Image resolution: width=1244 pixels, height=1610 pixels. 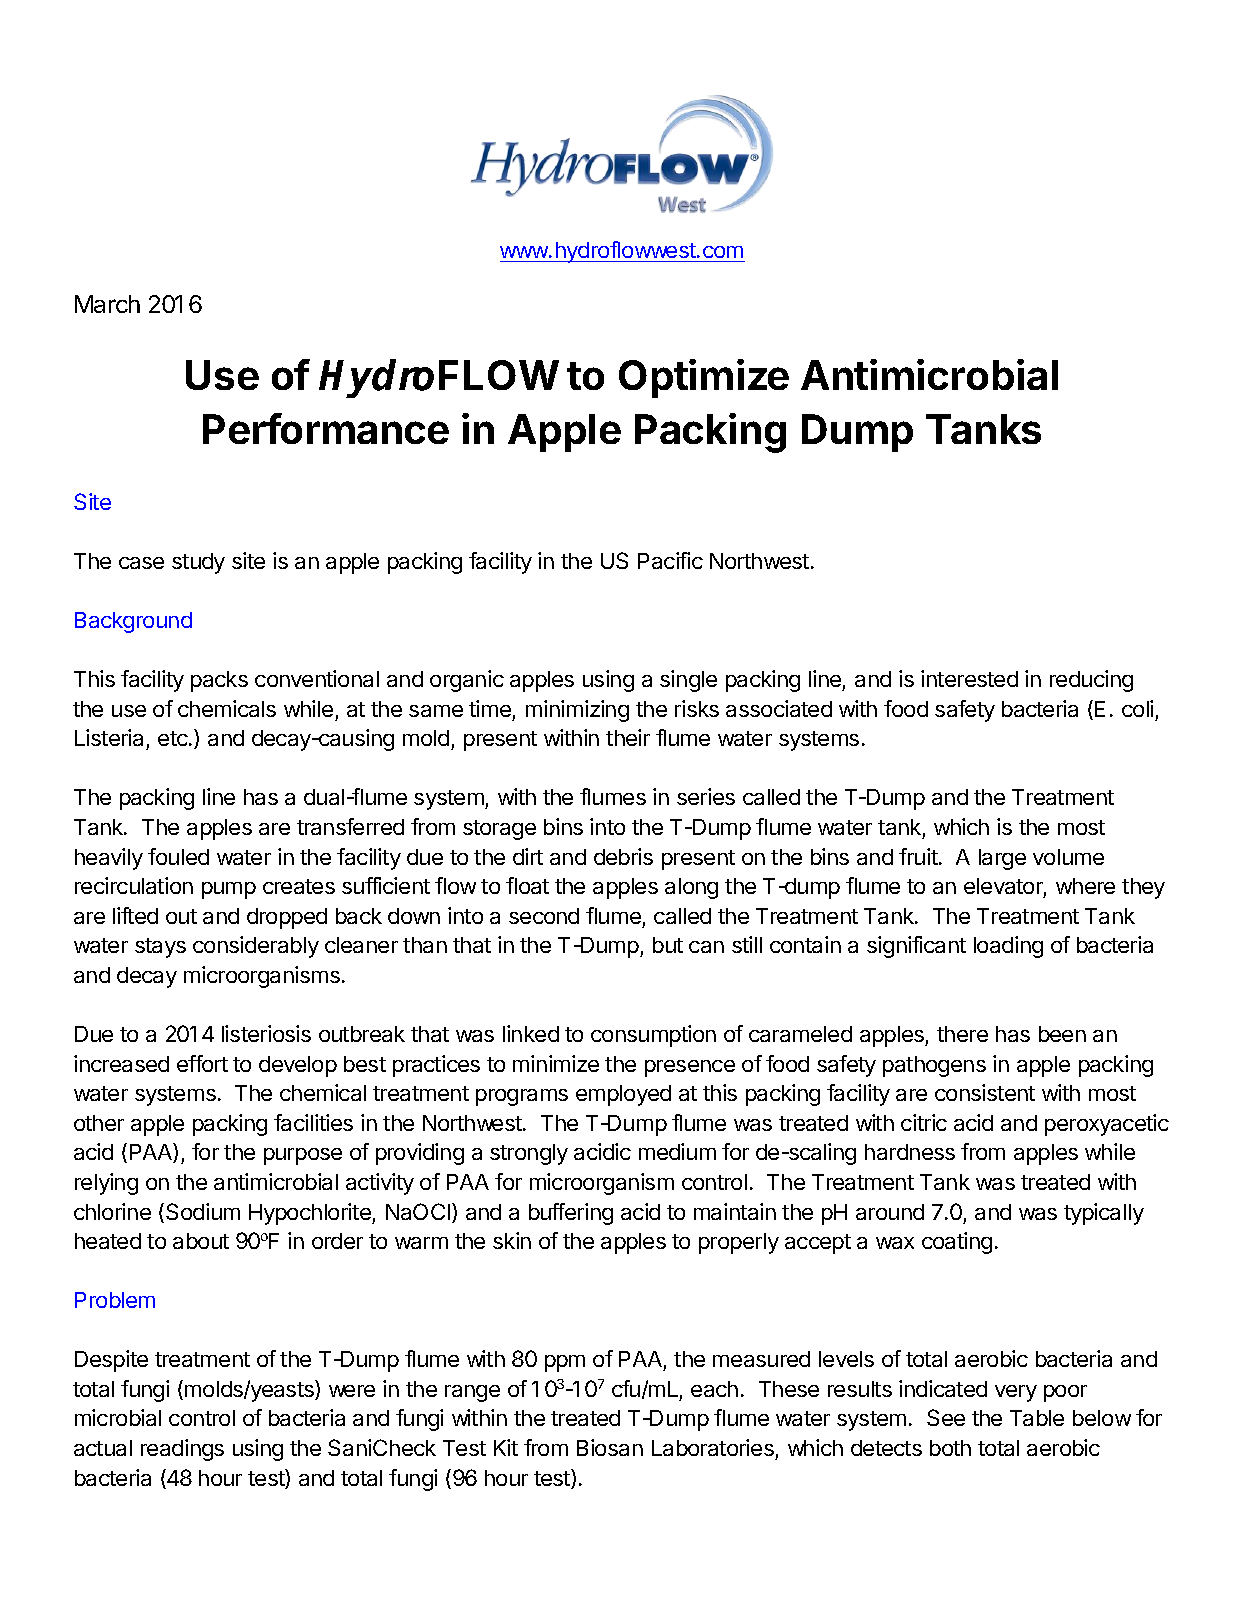 I want to click on been, so click(x=1062, y=1034).
